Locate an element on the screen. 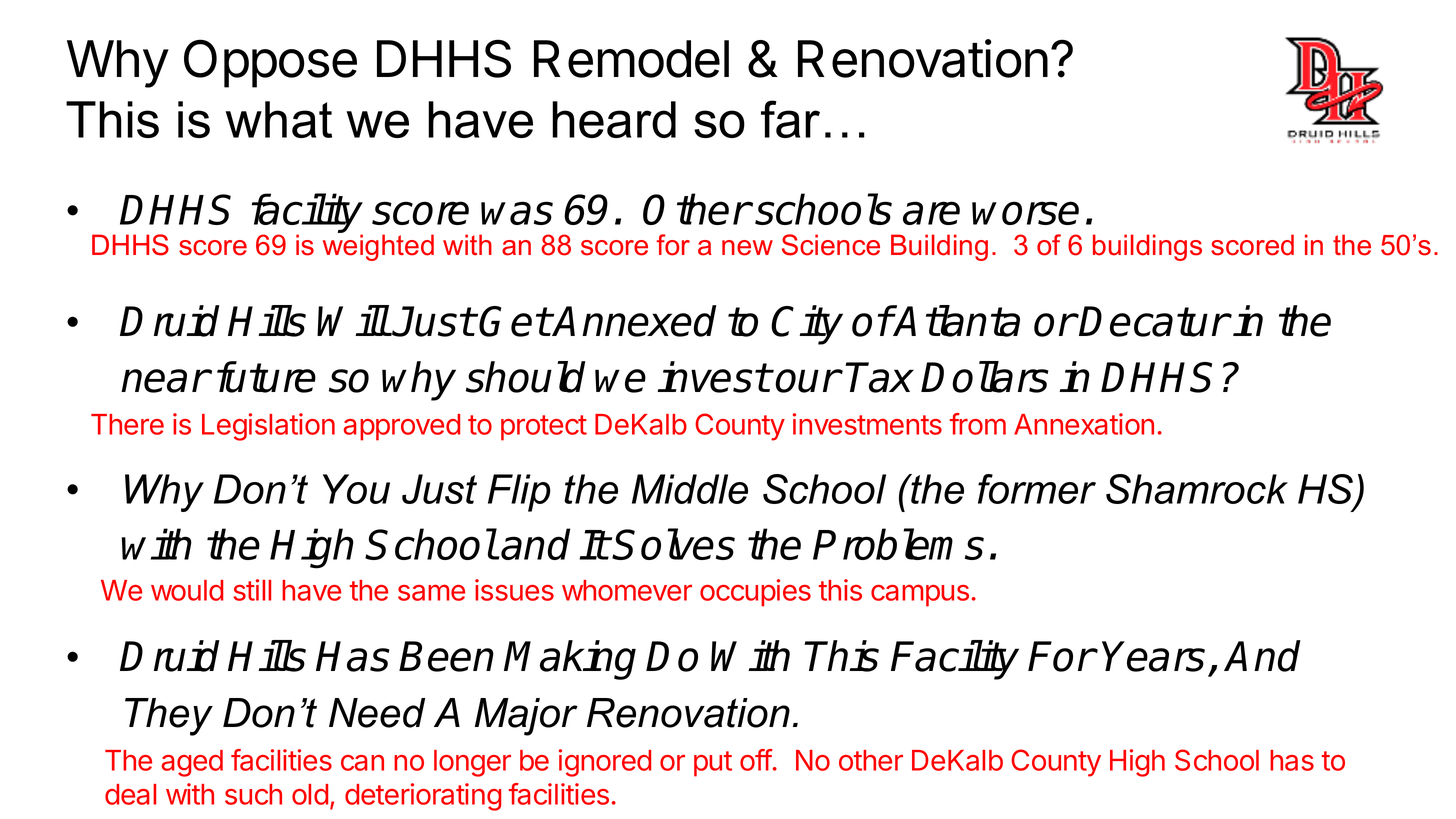 Image resolution: width=1456 pixels, height=819 pixels. from is located at coordinates (978, 424).
